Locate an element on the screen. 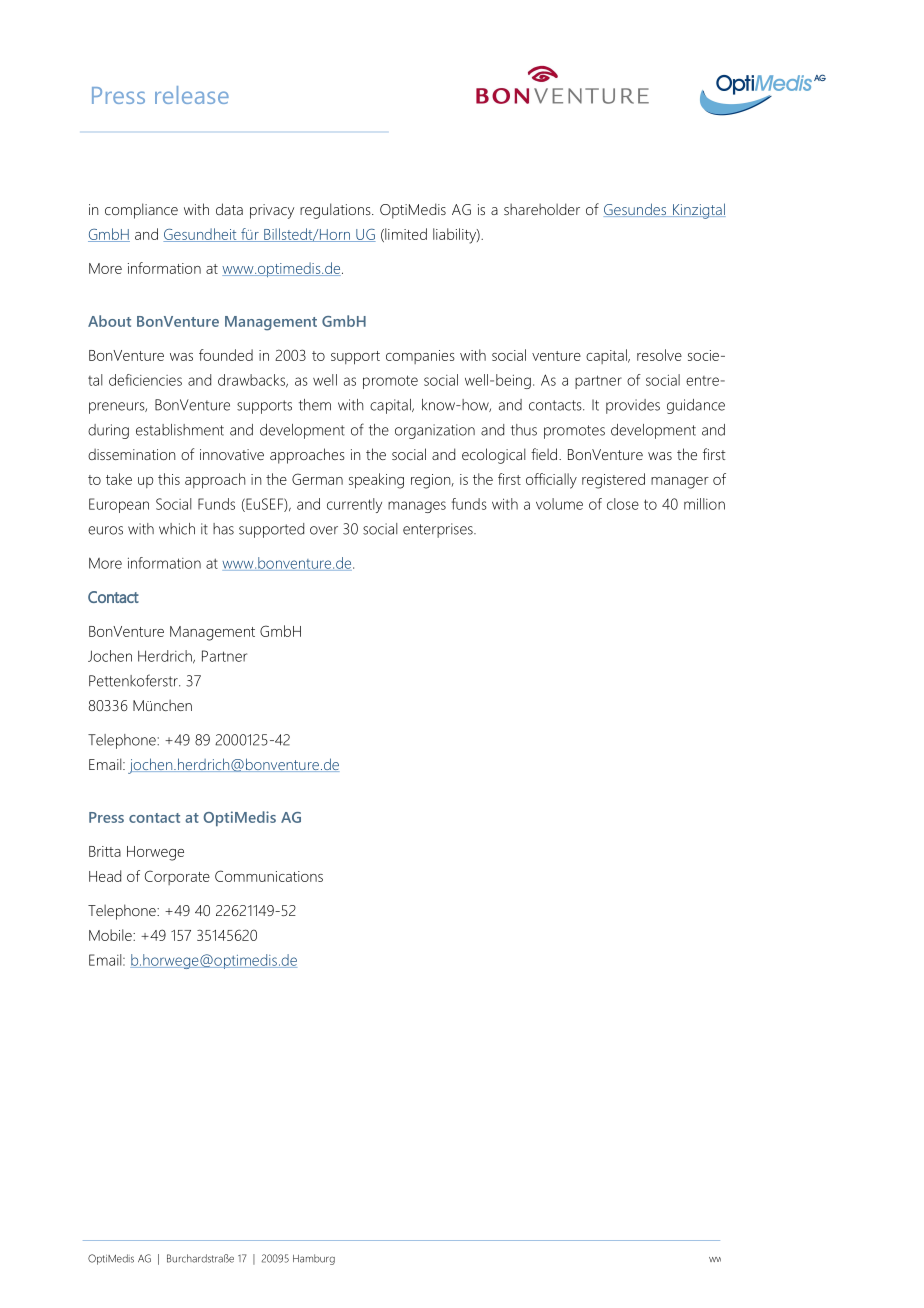  Communications is located at coordinates (269, 876).
